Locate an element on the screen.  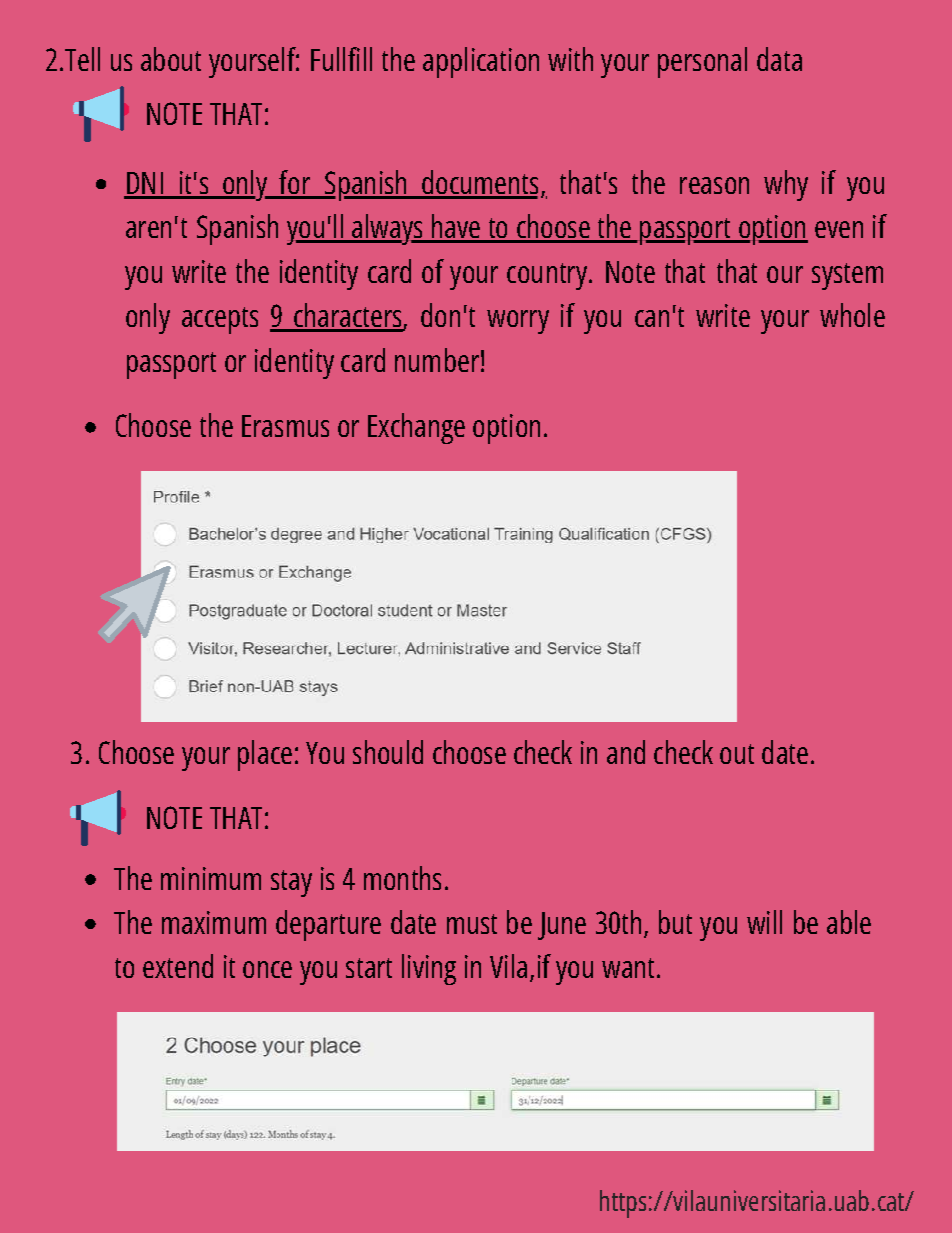
must is located at coordinates (472, 924).
